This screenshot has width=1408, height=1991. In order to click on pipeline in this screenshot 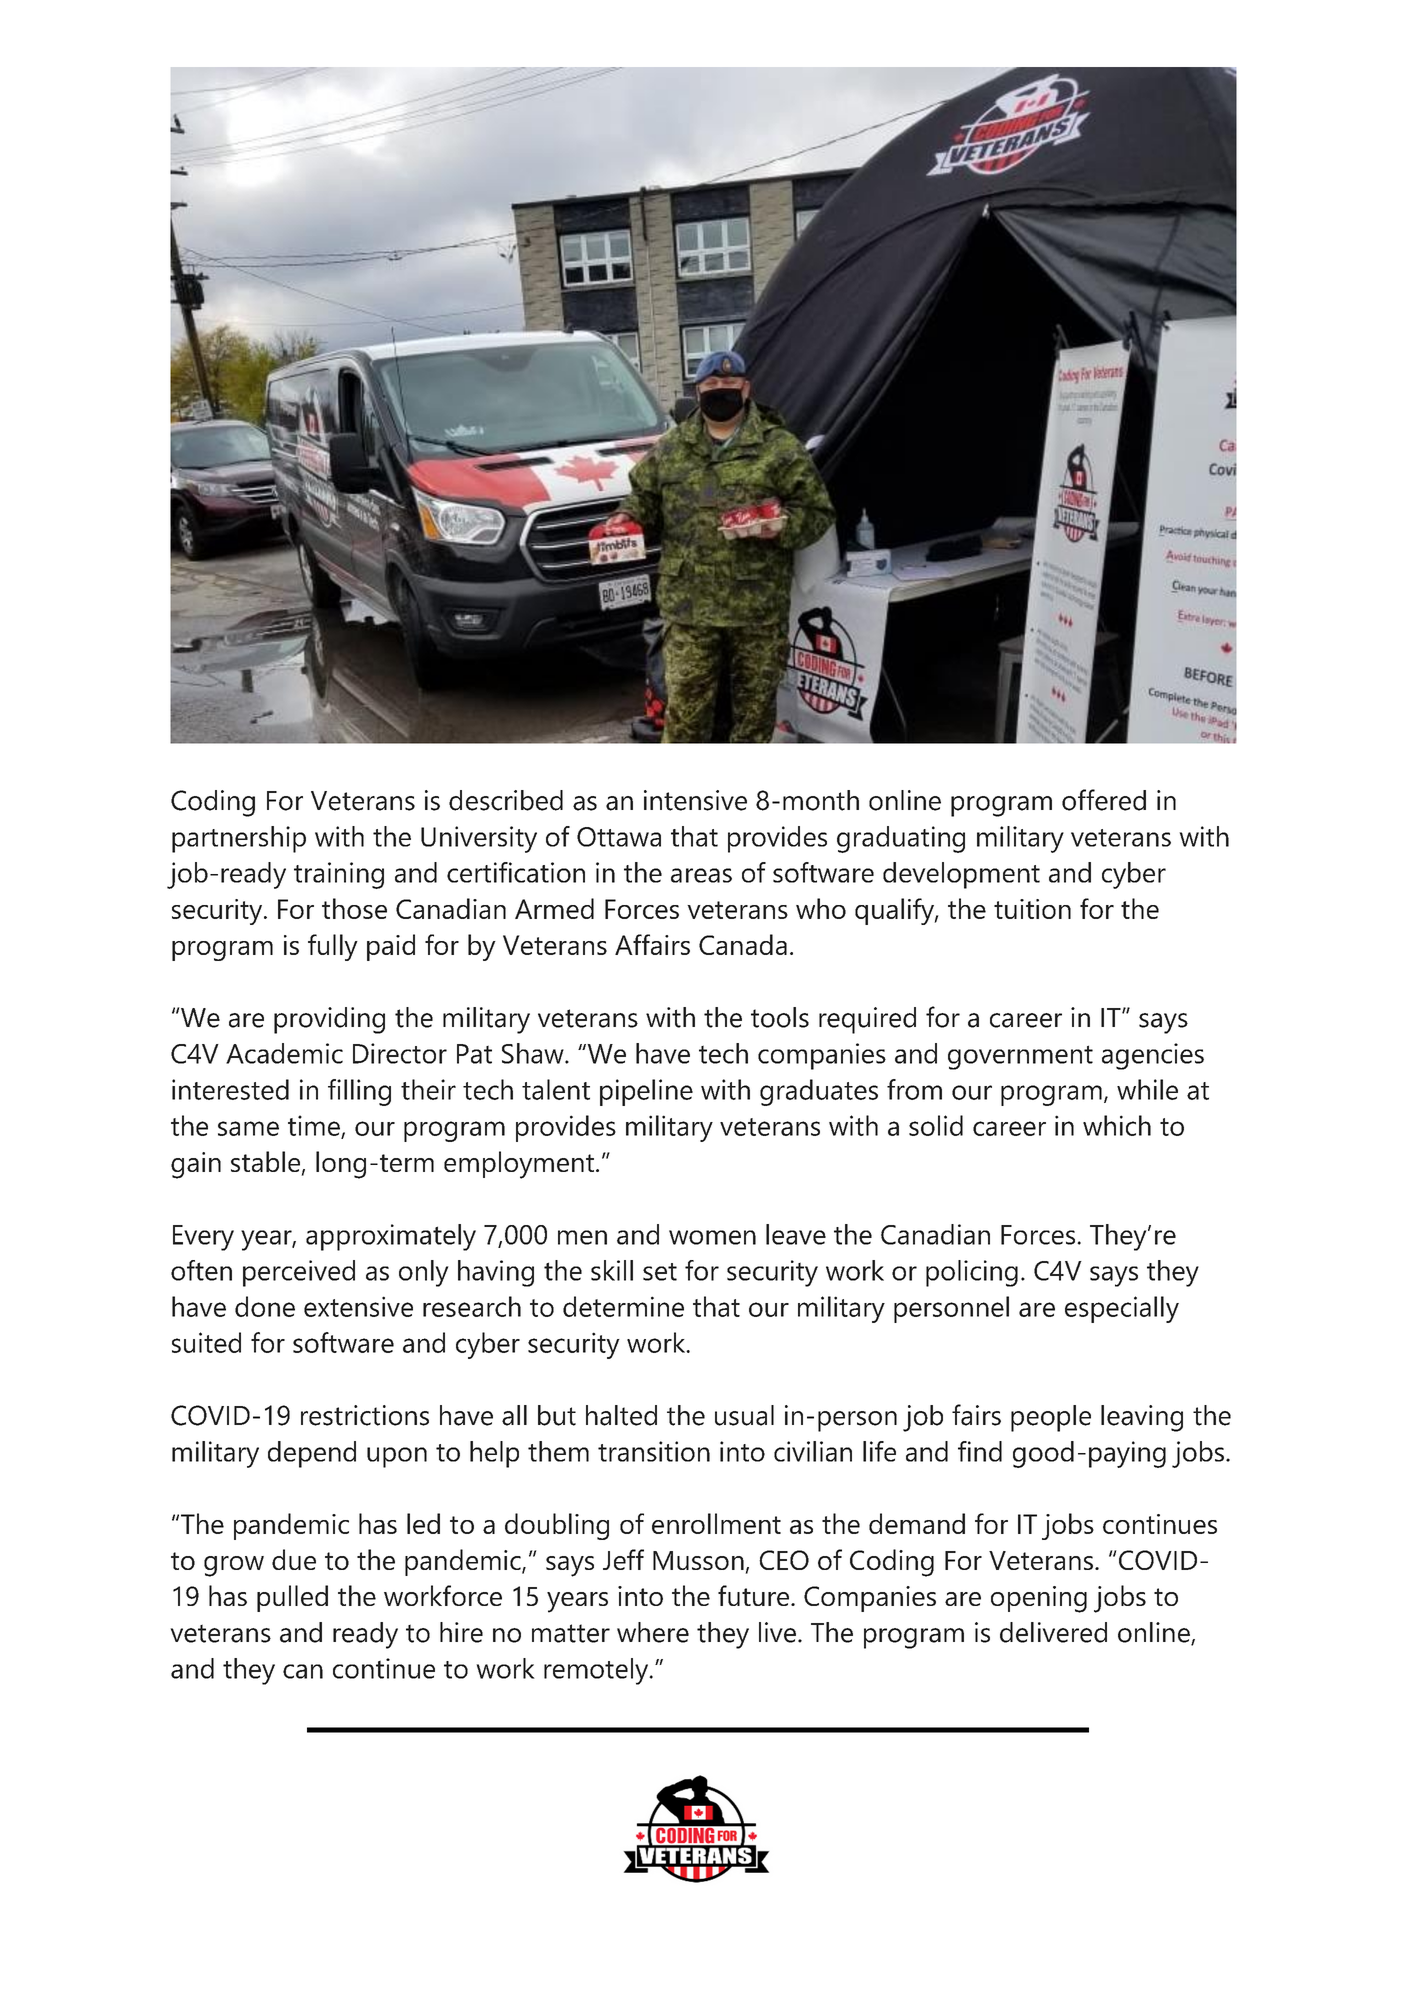, I will do `click(646, 1092)`.
